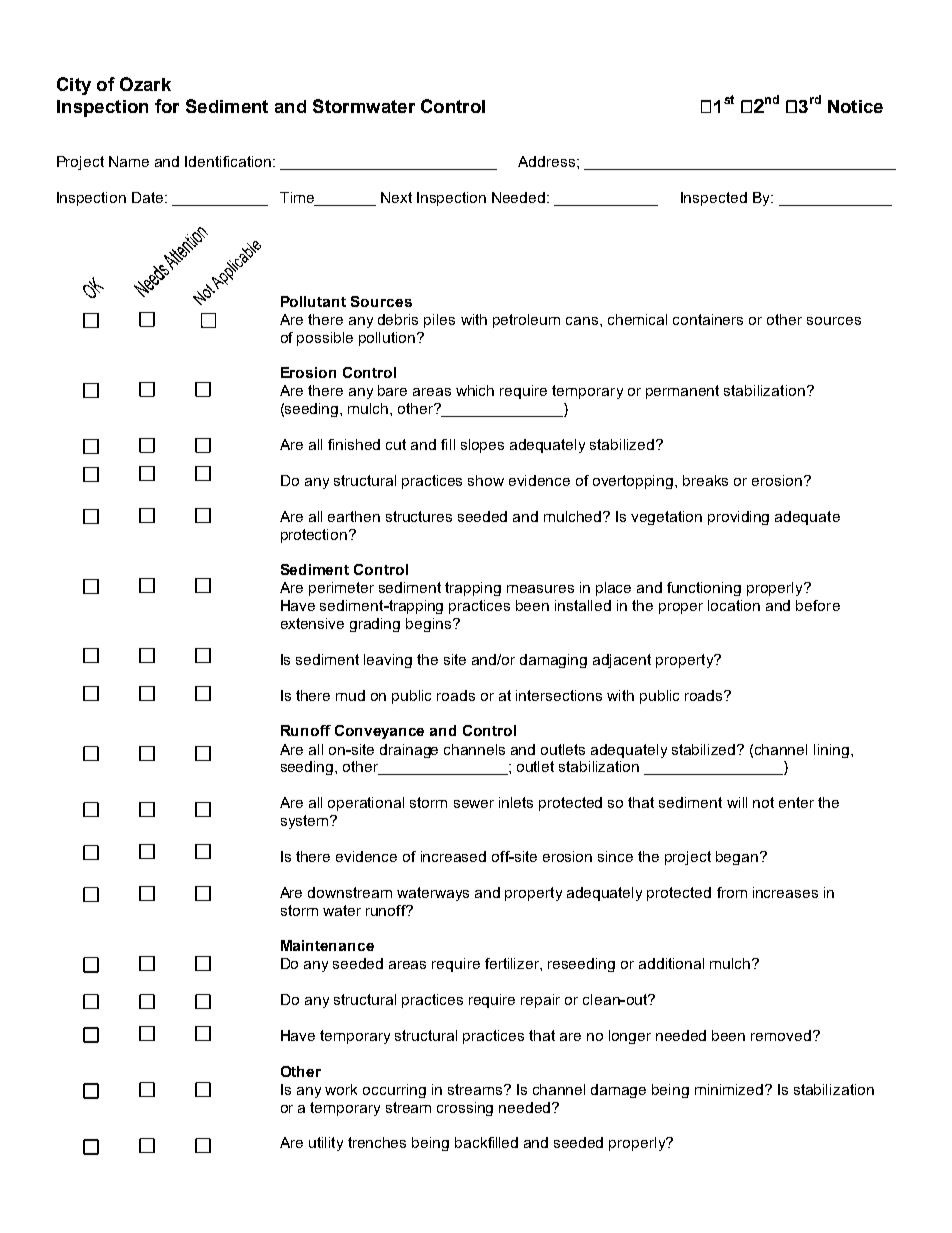 The image size is (952, 1233). I want to click on Address, so click(546, 161).
